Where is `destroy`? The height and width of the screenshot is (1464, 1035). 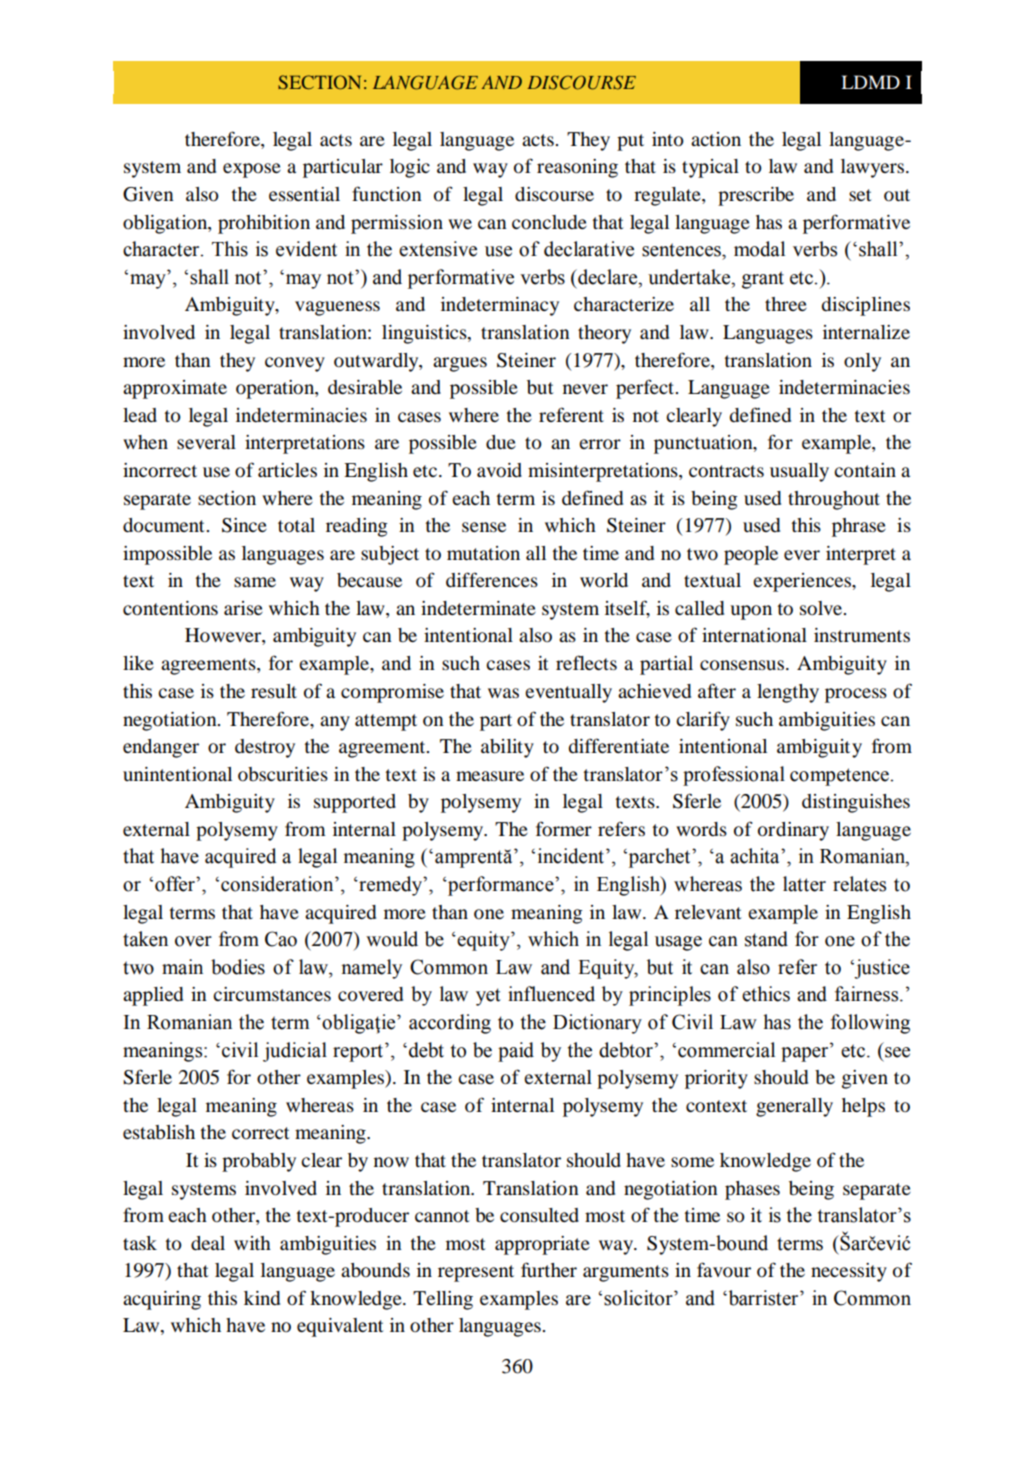 destroy is located at coordinates (265, 748).
